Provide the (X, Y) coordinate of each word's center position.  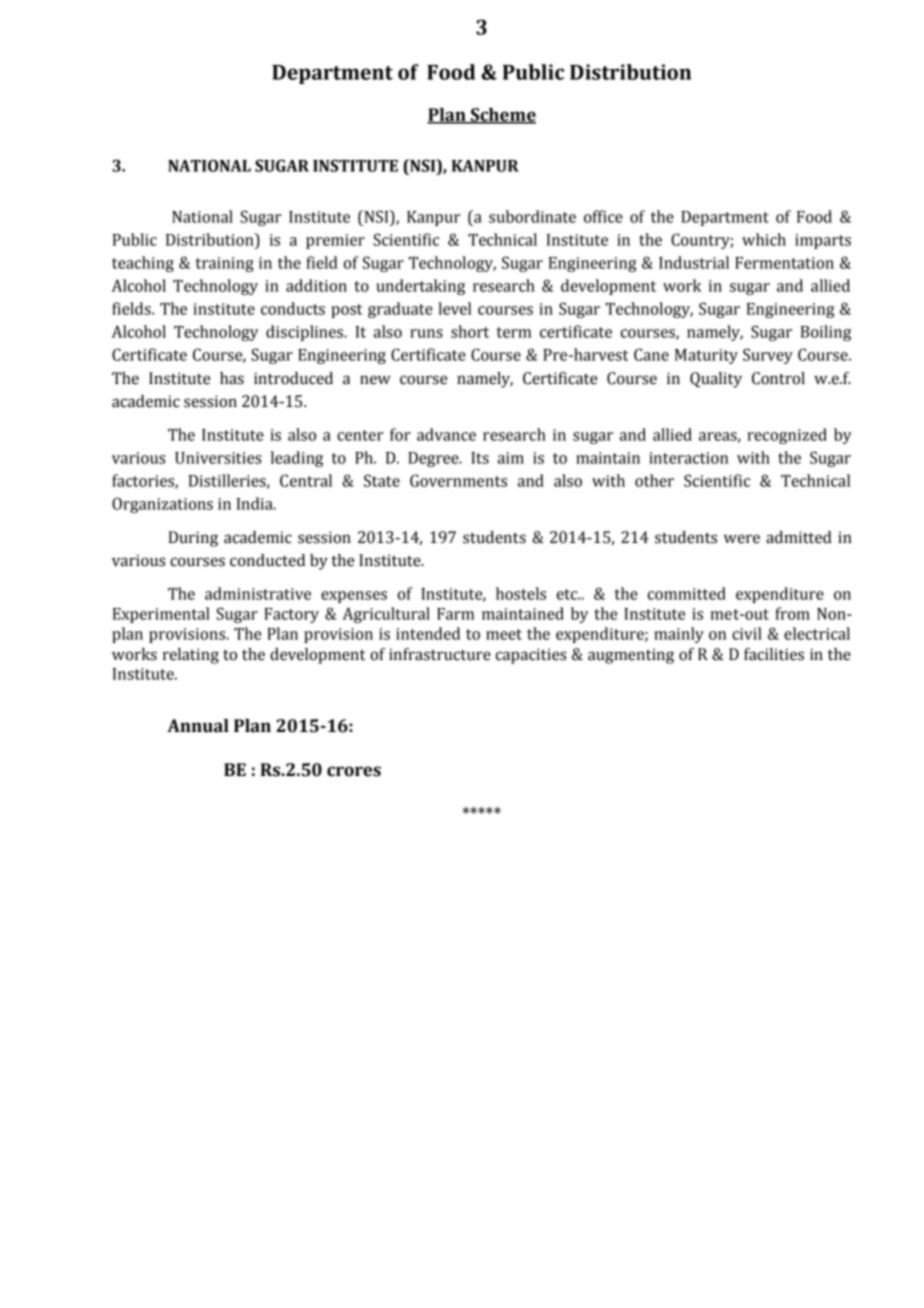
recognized (787, 436)
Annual (198, 726)
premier (335, 241)
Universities (218, 458)
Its (480, 458)
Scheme (502, 116)
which (764, 239)
